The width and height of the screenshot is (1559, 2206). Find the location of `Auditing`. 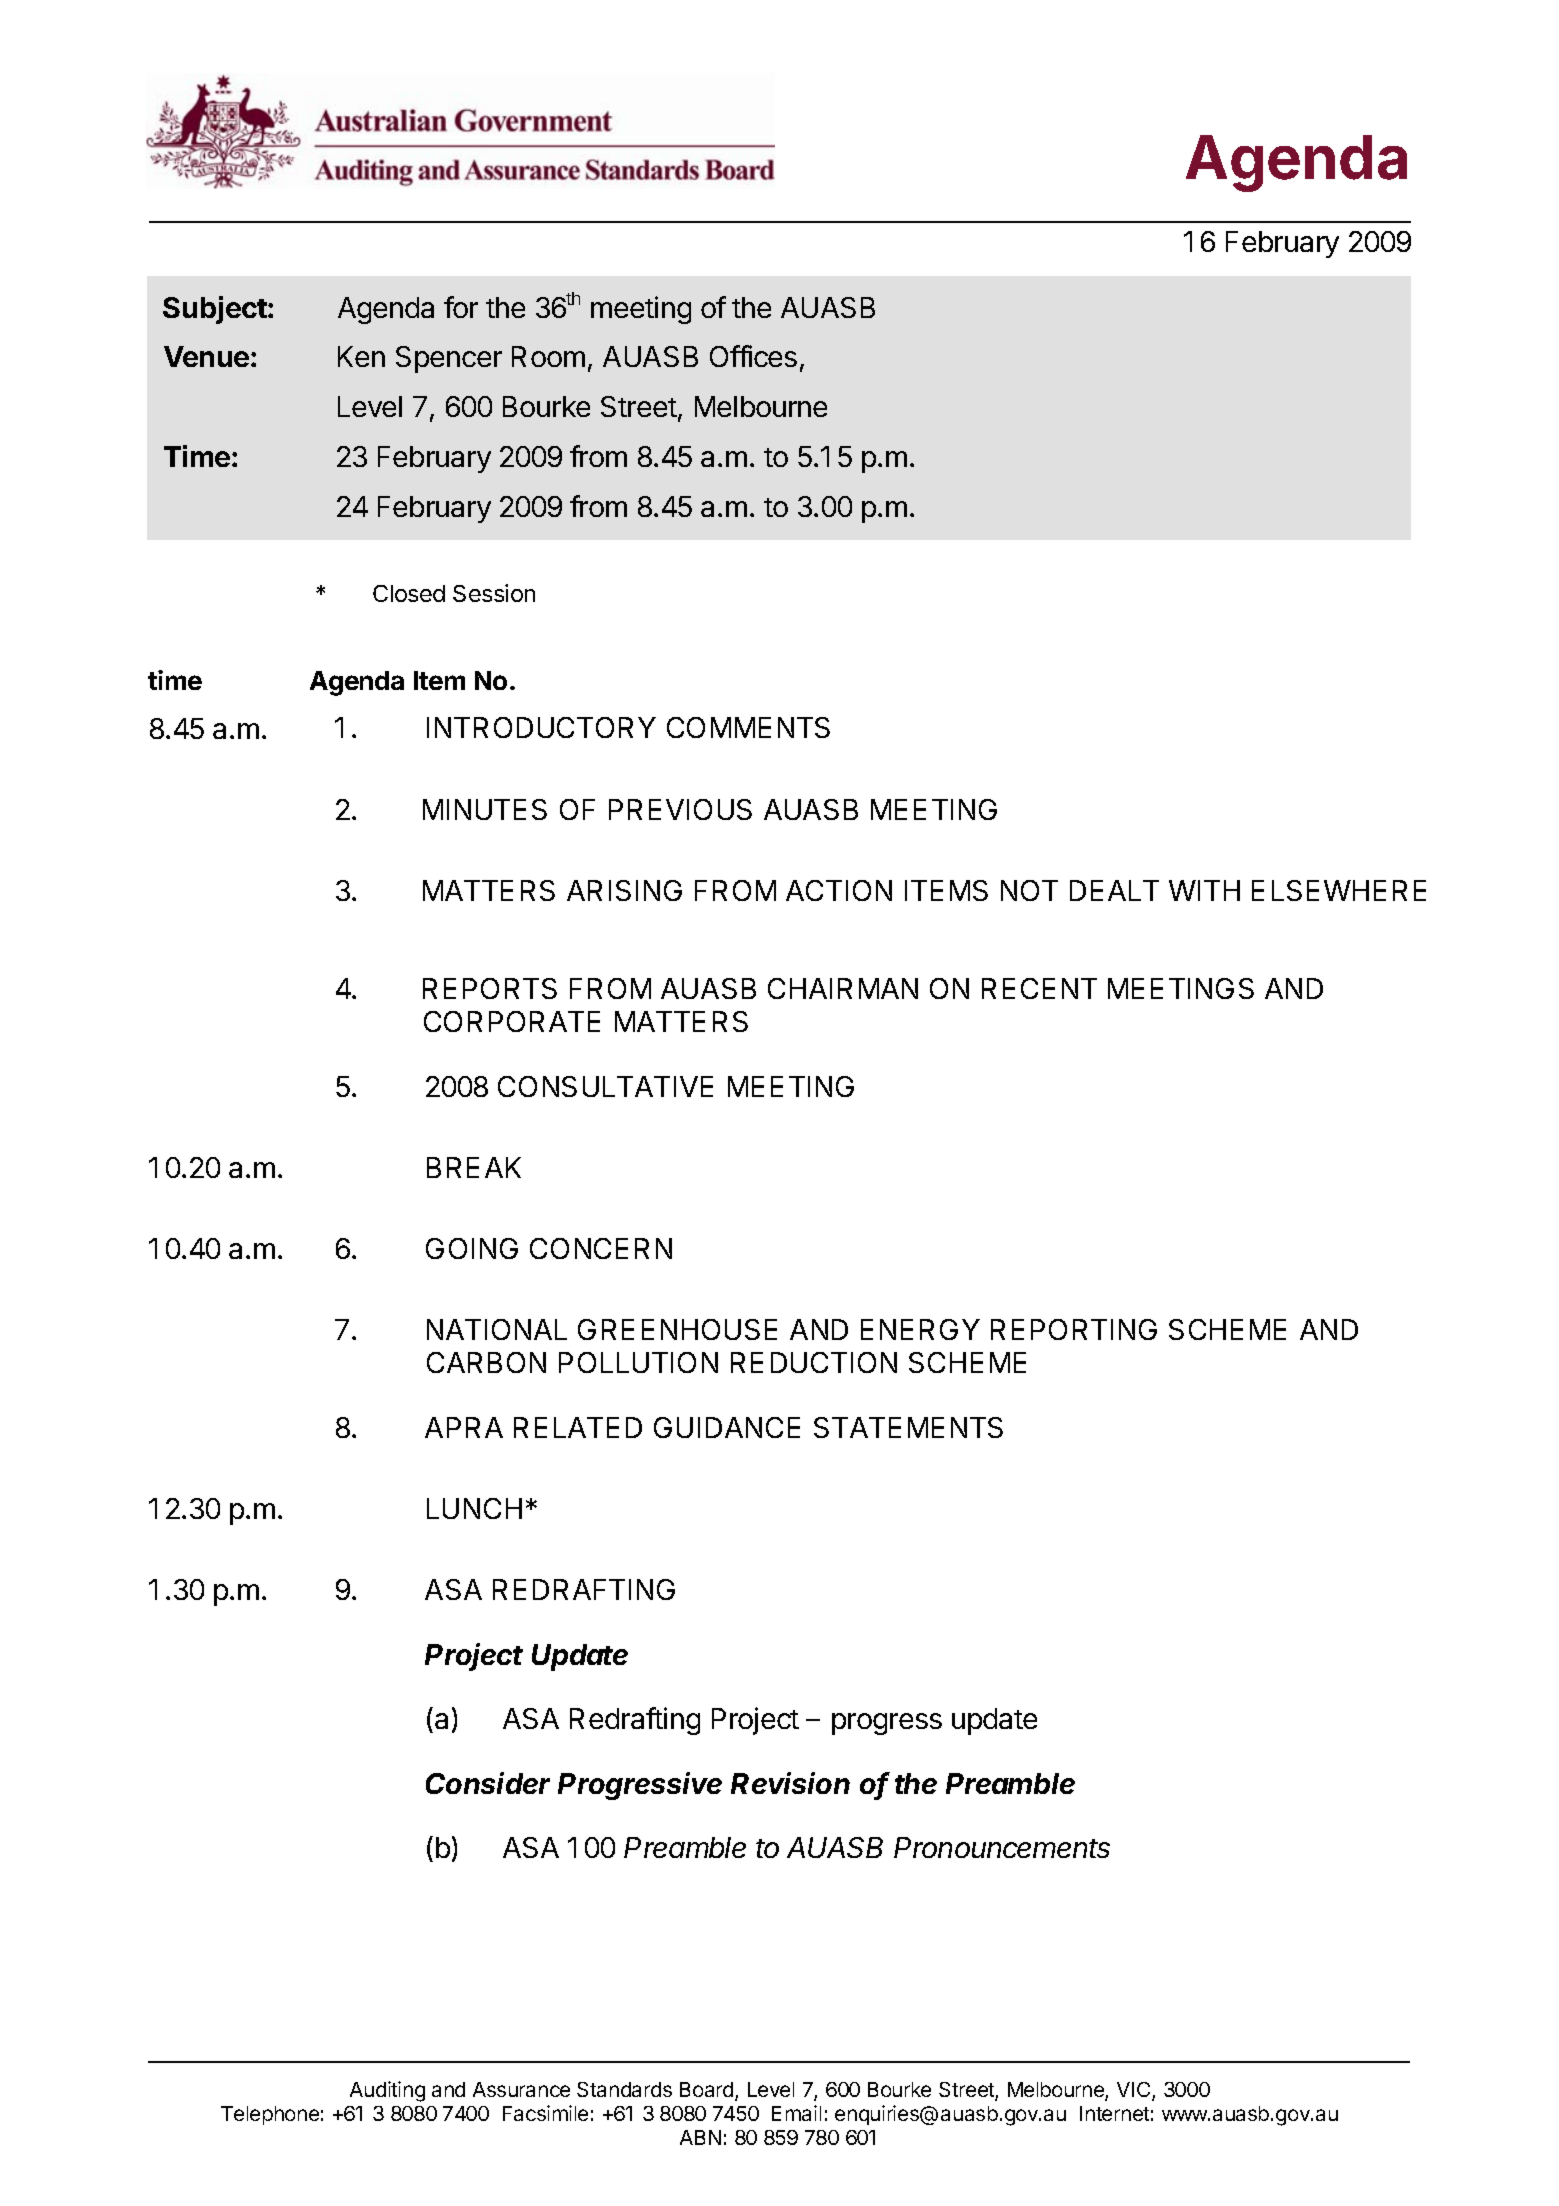

Auditing is located at coordinates (387, 2091).
